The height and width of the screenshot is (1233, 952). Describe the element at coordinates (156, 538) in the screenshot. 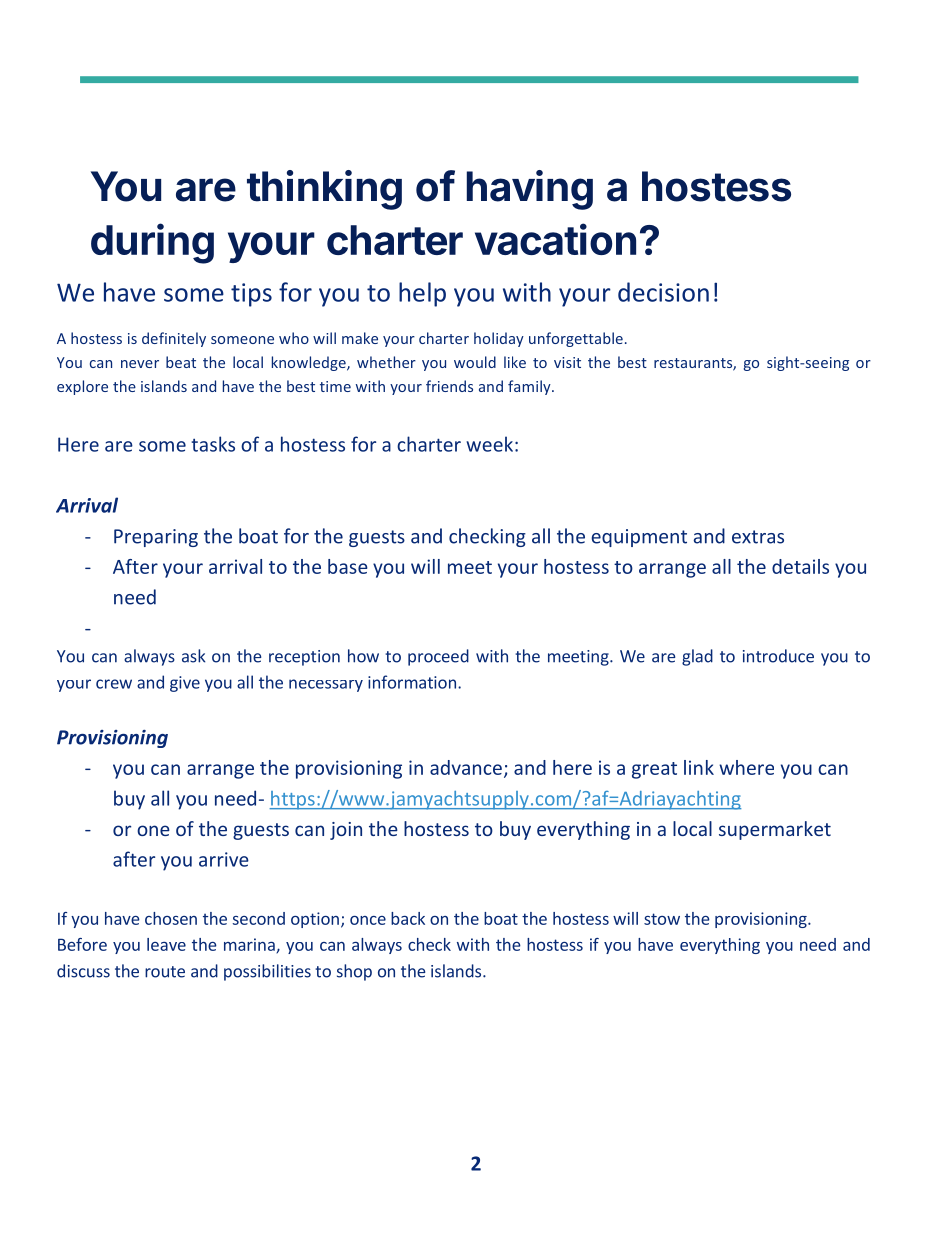

I see `Preparing` at that location.
